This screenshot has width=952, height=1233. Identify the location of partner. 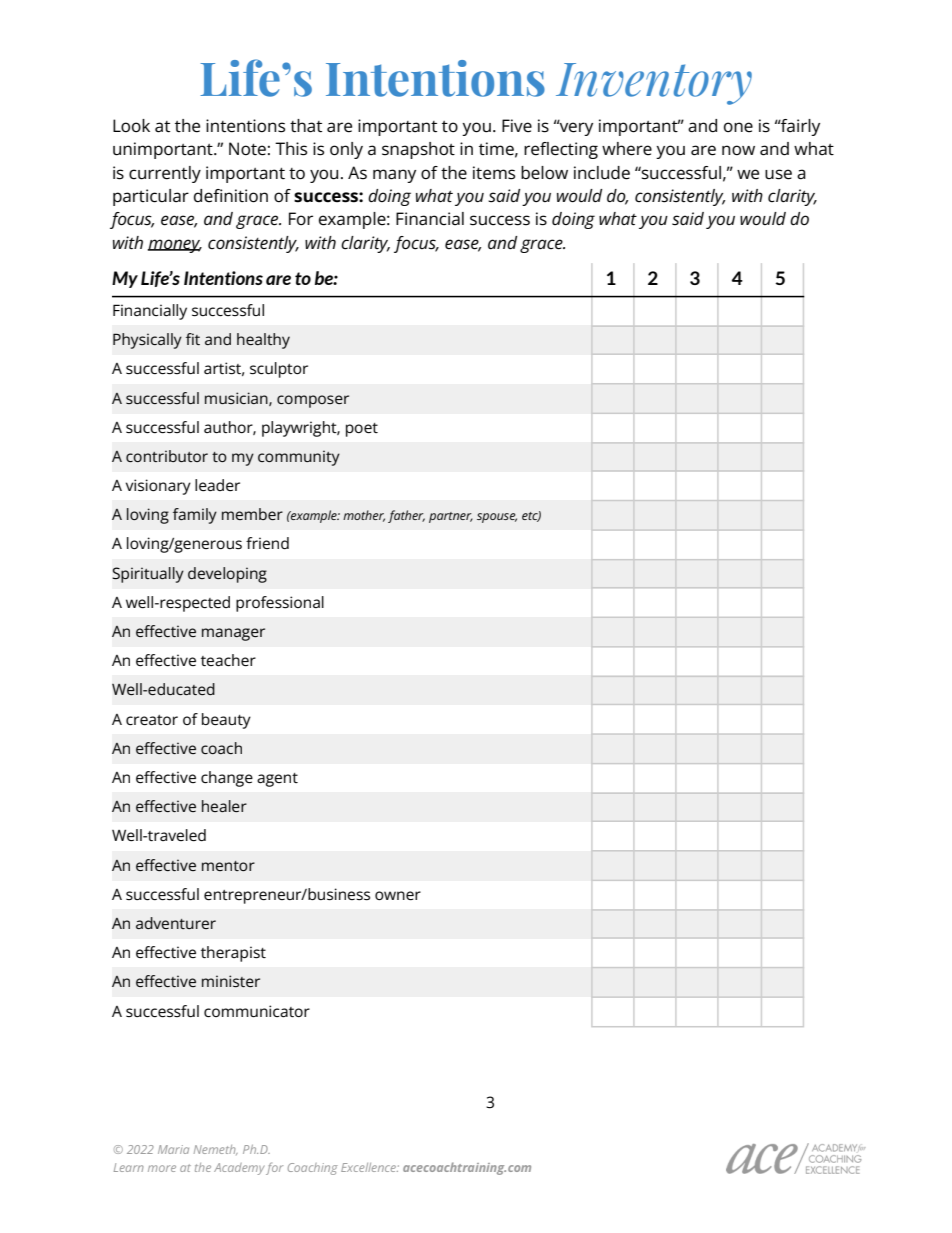
(451, 517).
